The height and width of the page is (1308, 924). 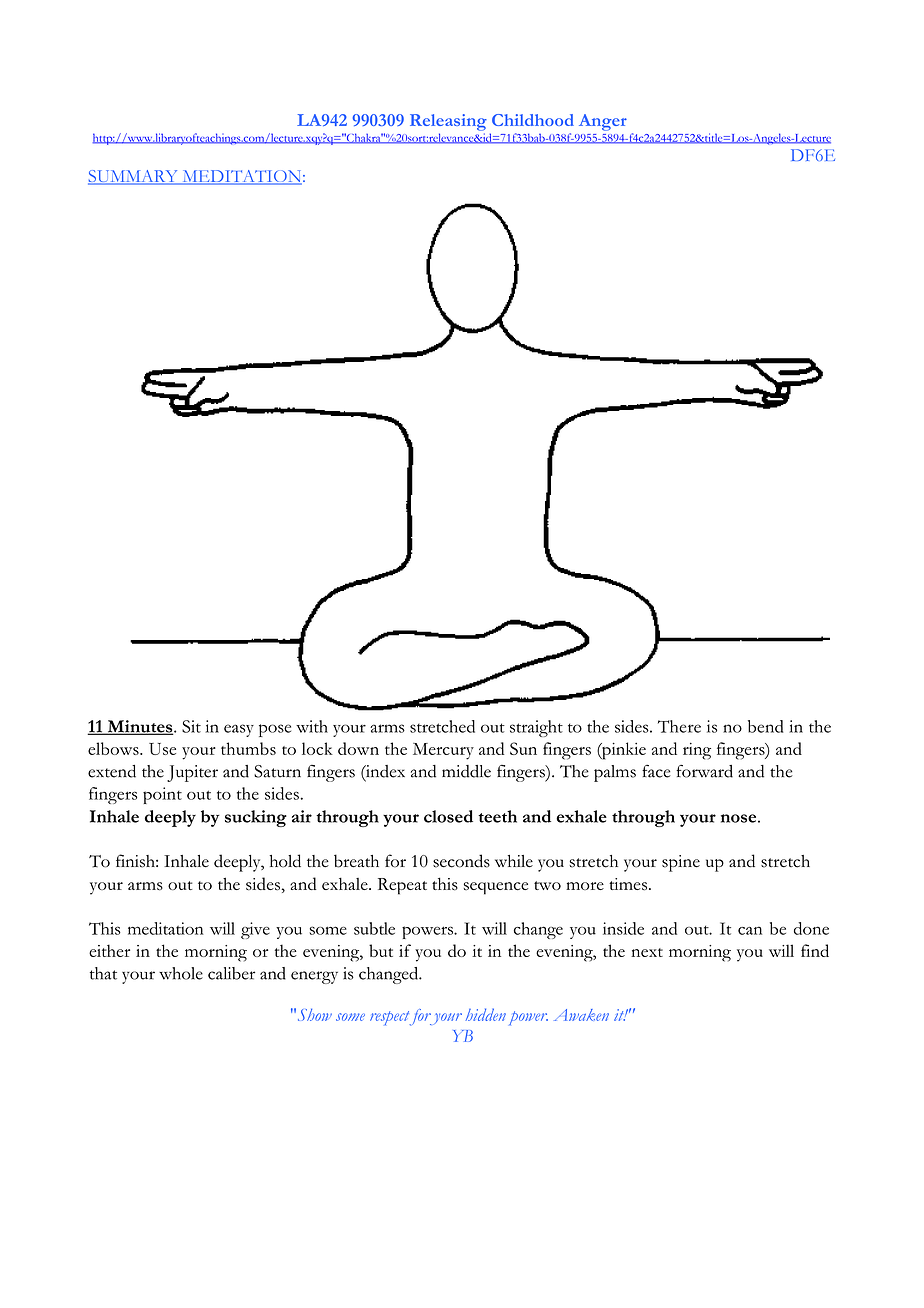 What do you see at coordinates (191, 726) in the page?
I see `Sit` at bounding box center [191, 726].
